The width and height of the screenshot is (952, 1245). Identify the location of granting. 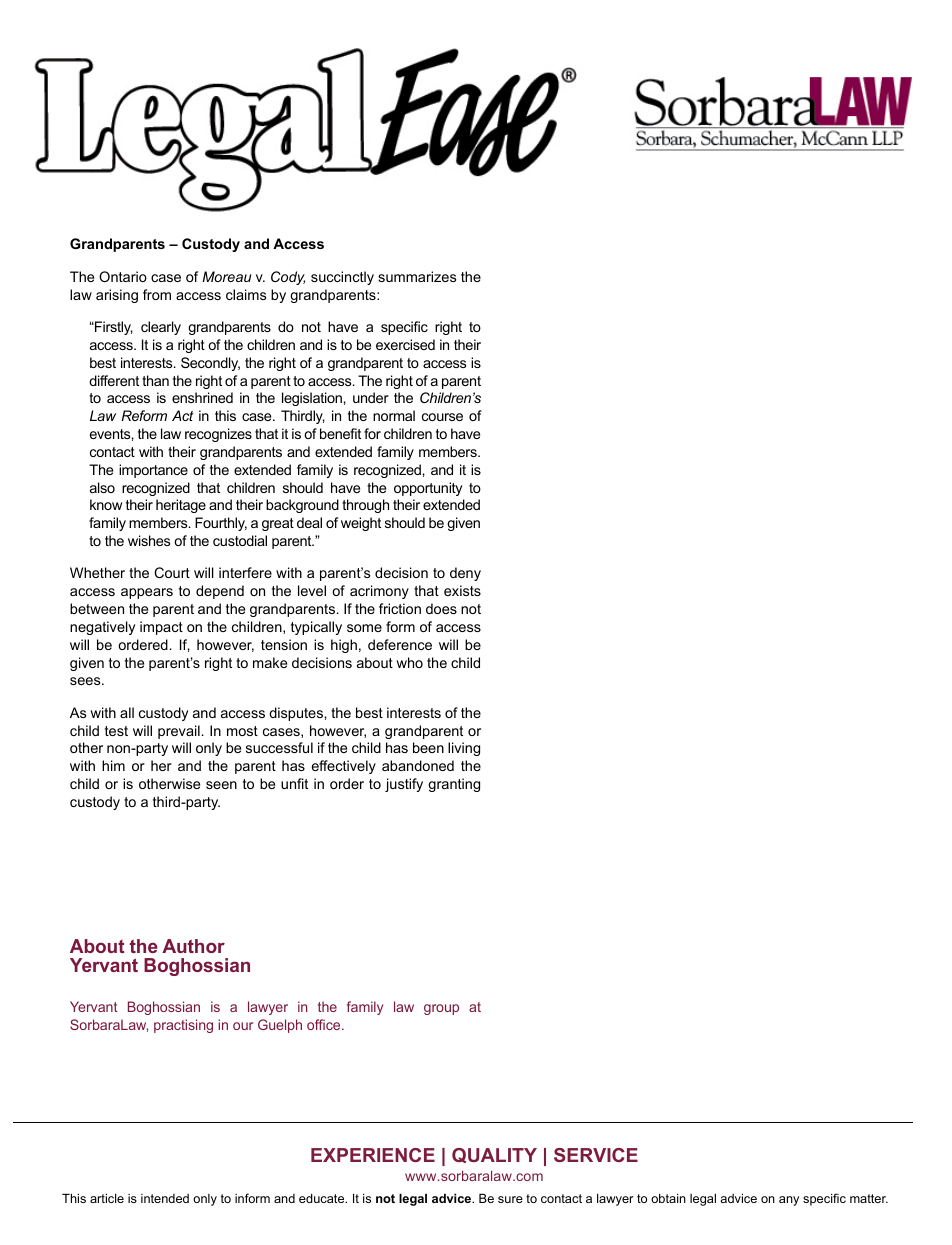
(454, 785).
